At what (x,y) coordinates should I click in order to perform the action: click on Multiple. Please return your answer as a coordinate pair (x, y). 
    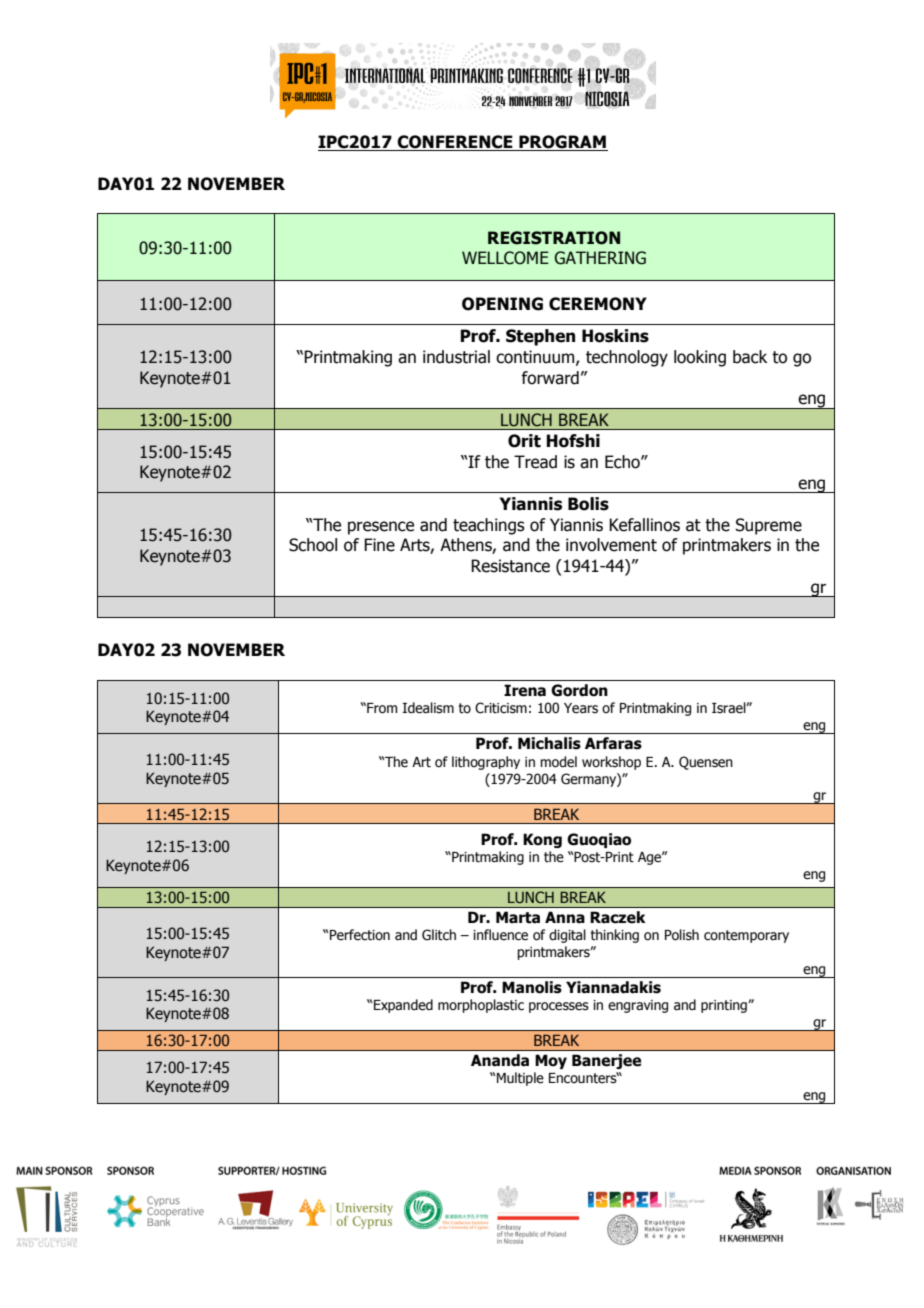
    Looking at the image, I should click on (520, 1079).
